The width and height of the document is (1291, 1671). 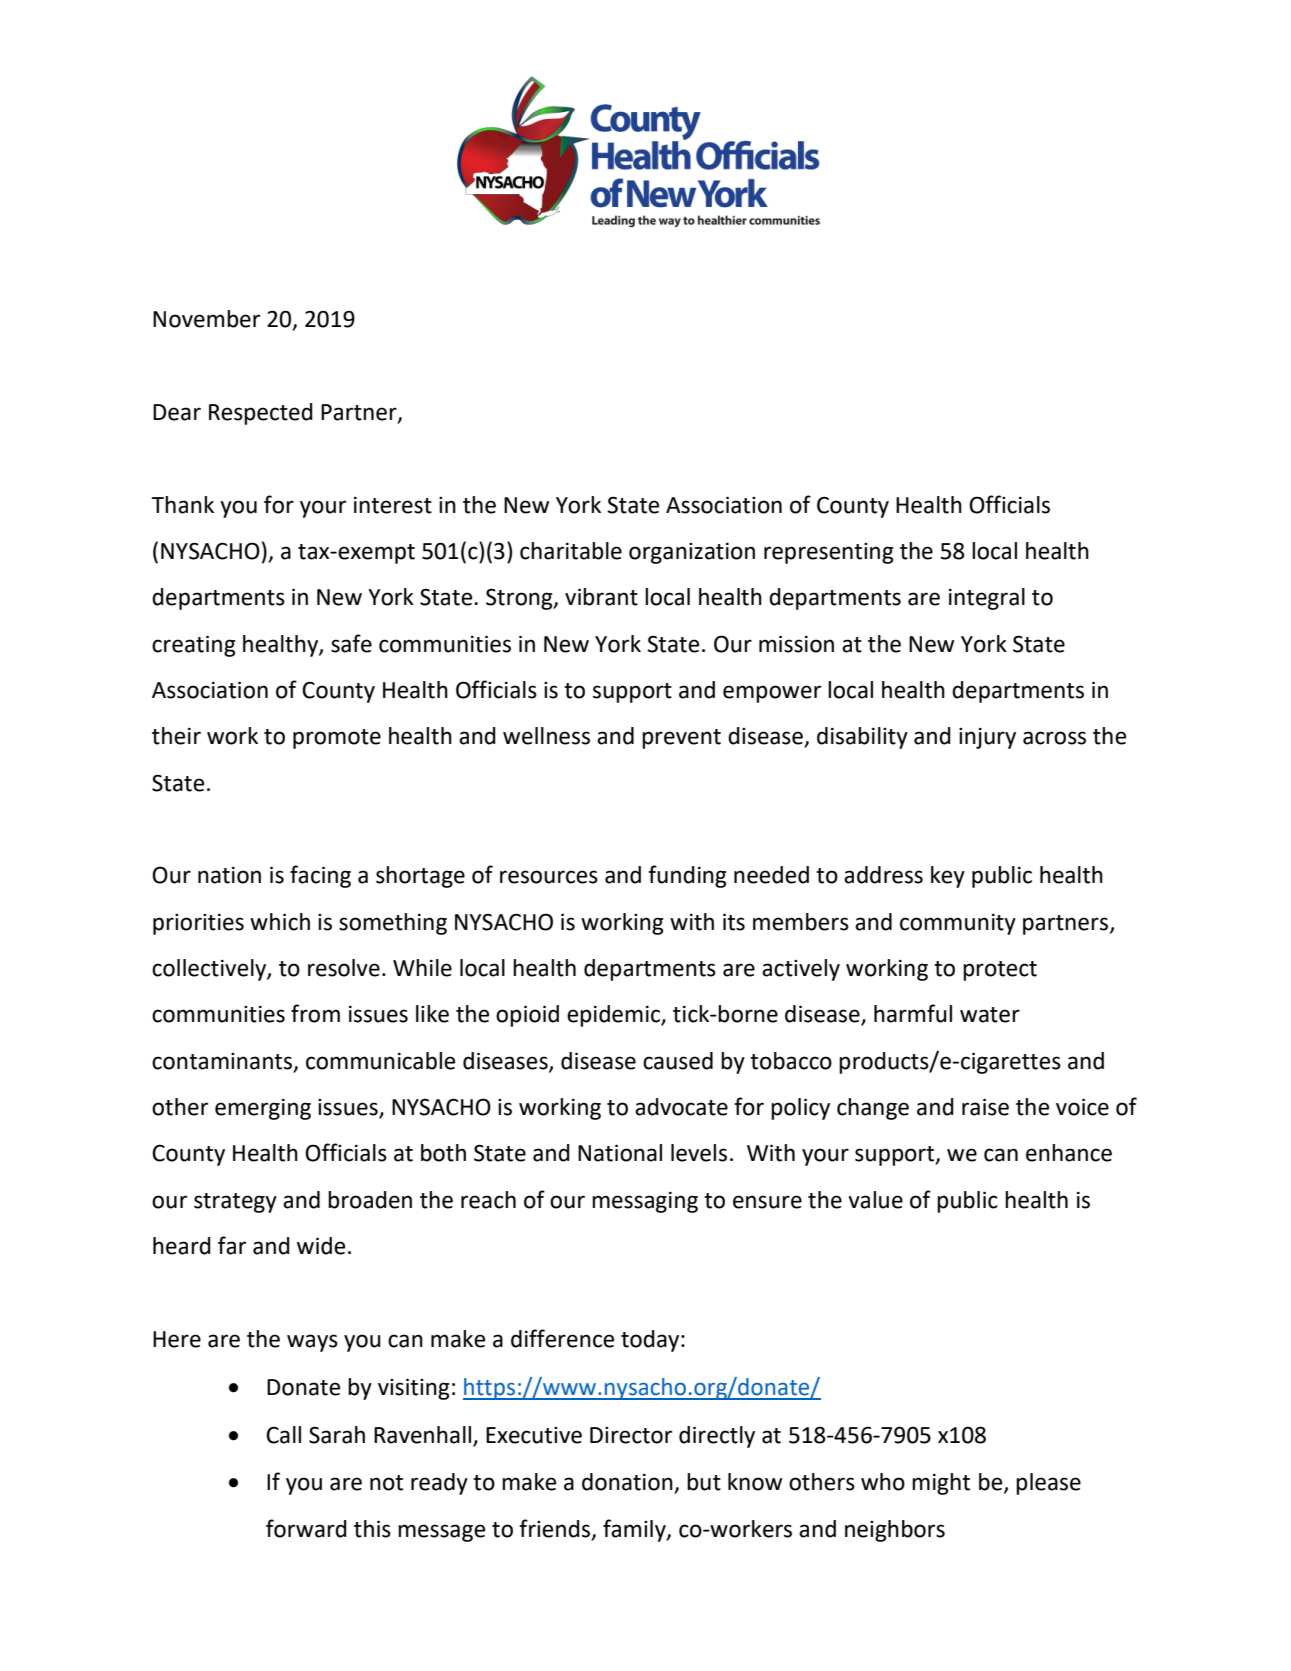 I want to click on charitable, so click(x=571, y=551).
